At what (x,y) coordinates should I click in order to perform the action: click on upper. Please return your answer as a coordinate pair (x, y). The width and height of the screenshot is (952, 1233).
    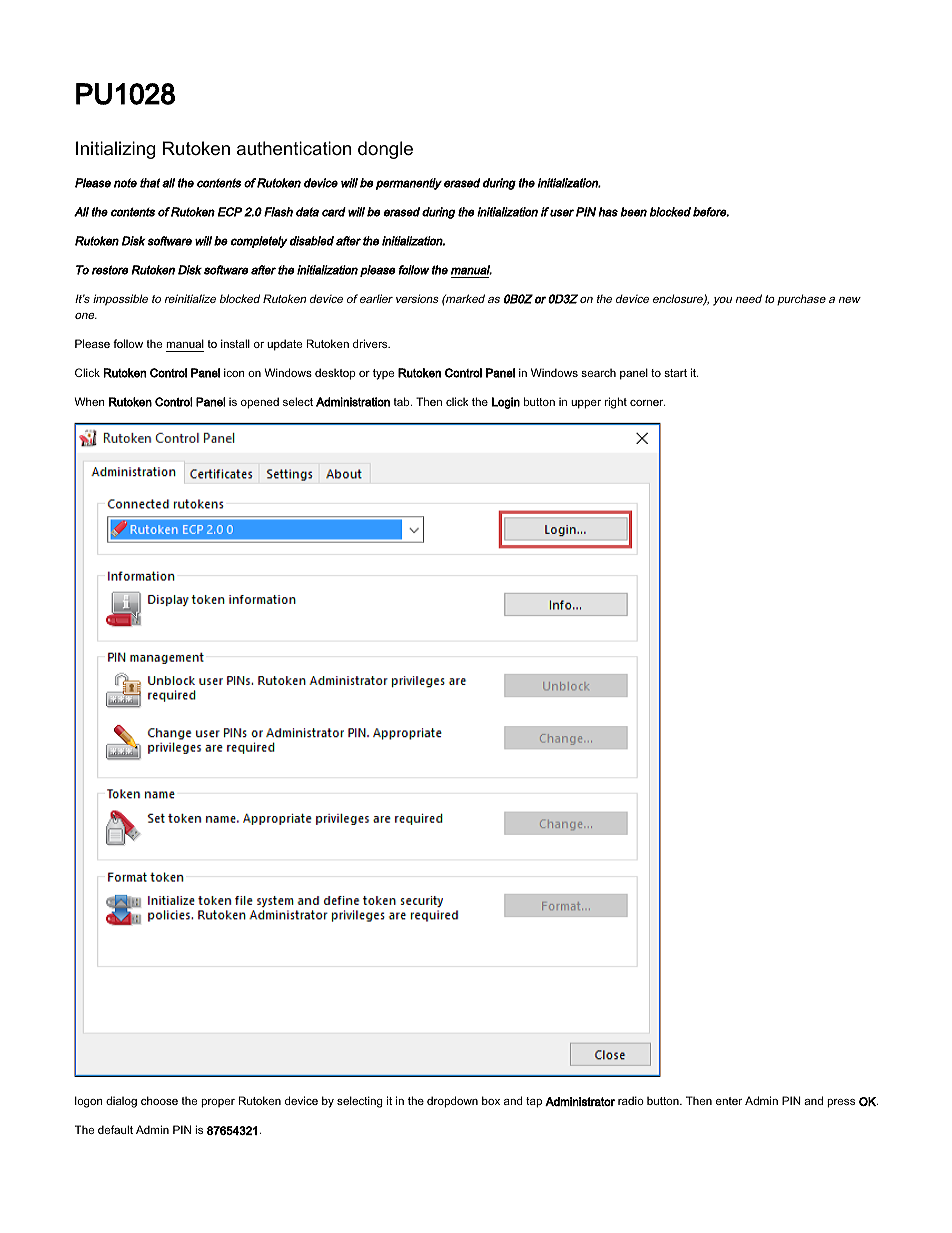
    Looking at the image, I should click on (586, 404).
